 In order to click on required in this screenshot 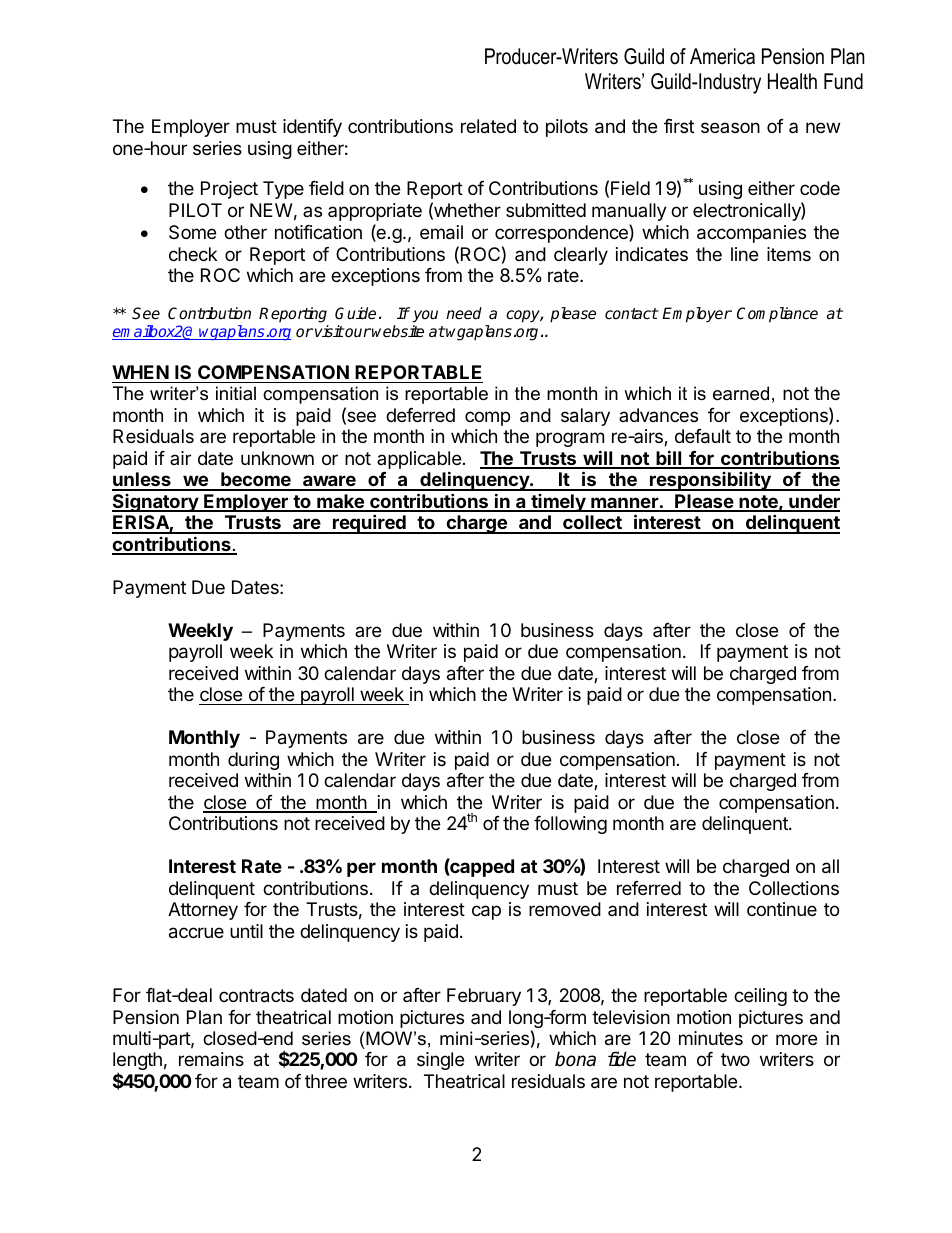, I will do `click(369, 524)`.
